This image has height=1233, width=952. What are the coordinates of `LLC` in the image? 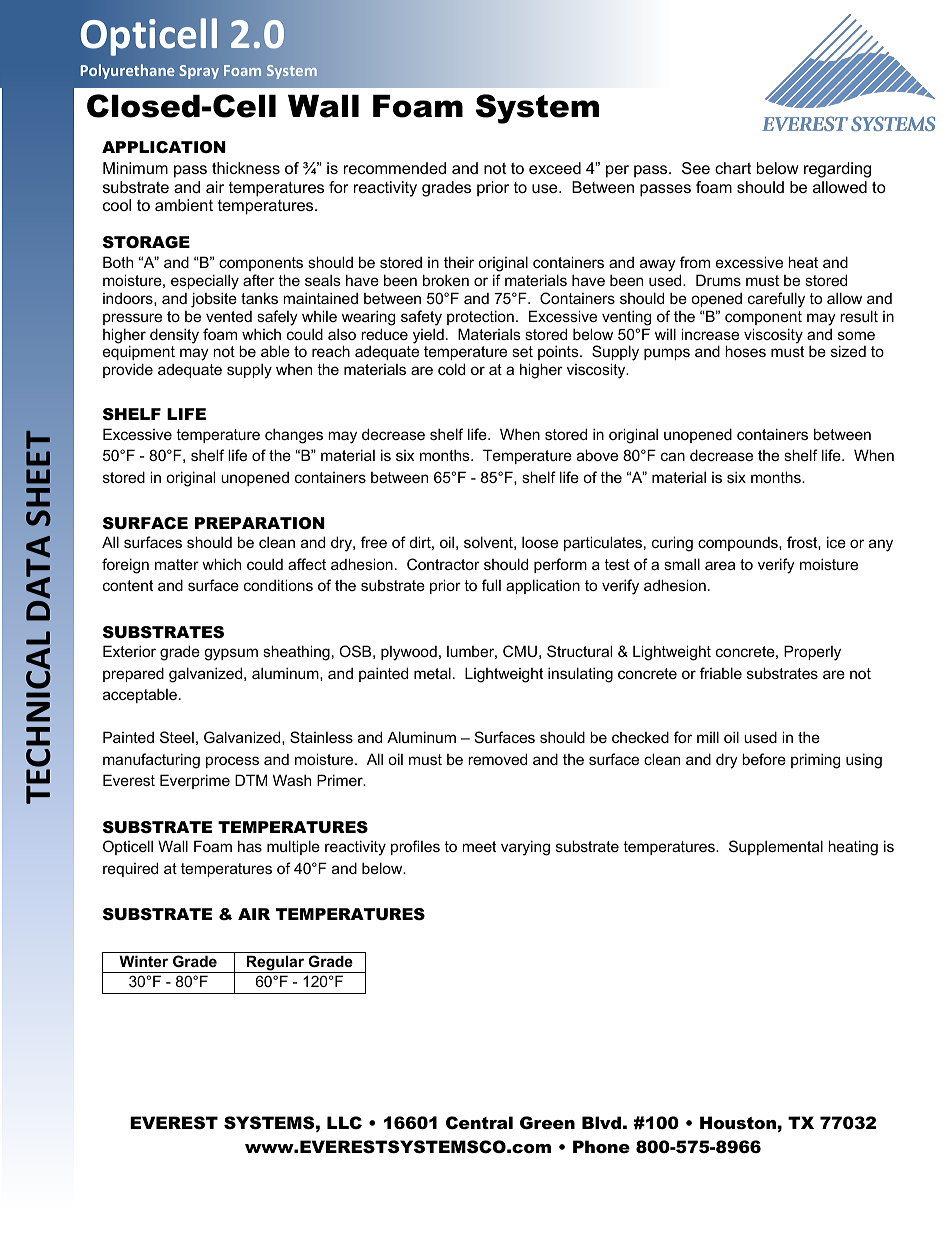 It's located at (344, 1123).
